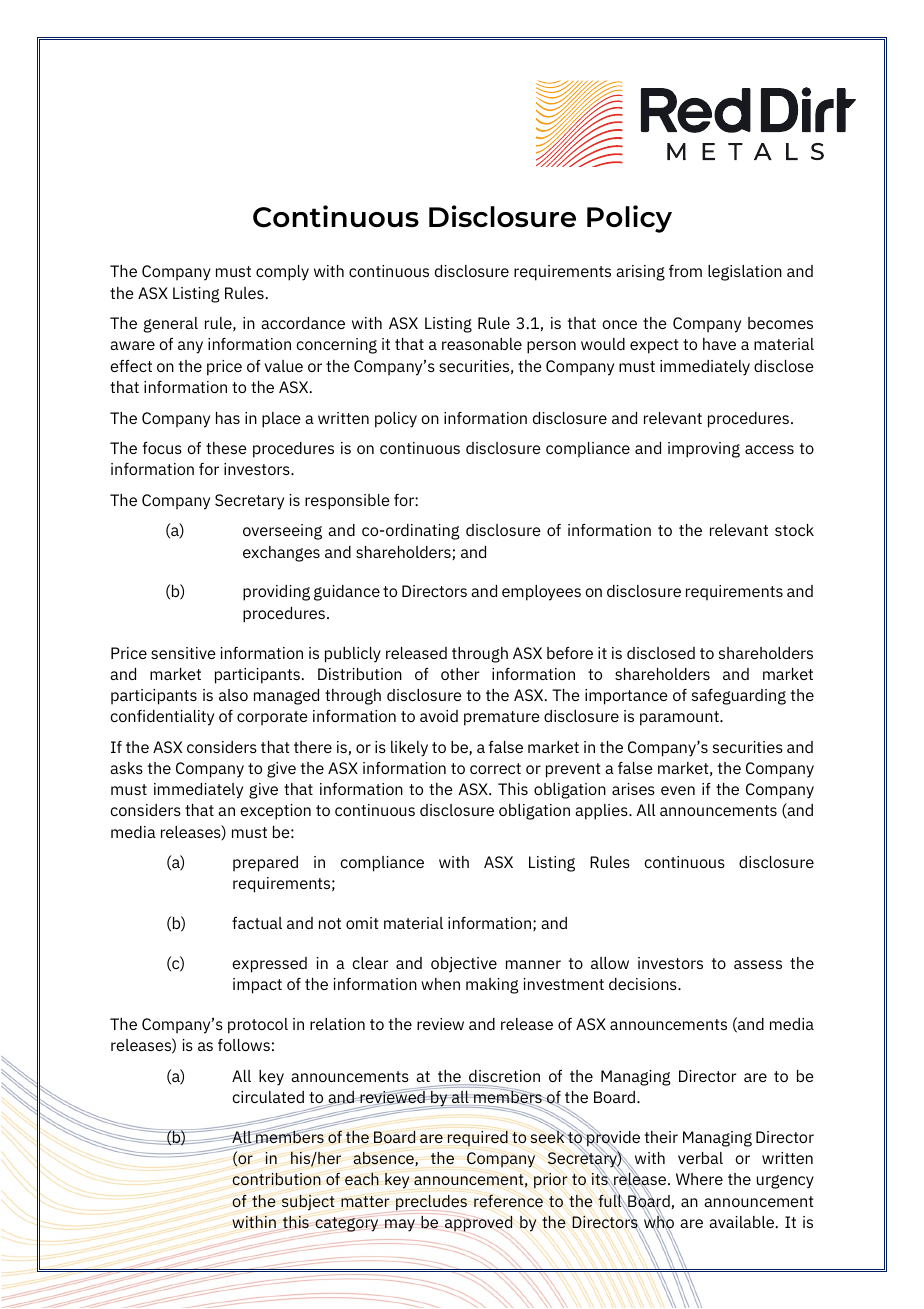 Image resolution: width=924 pixels, height=1309 pixels. I want to click on correct, so click(495, 768).
